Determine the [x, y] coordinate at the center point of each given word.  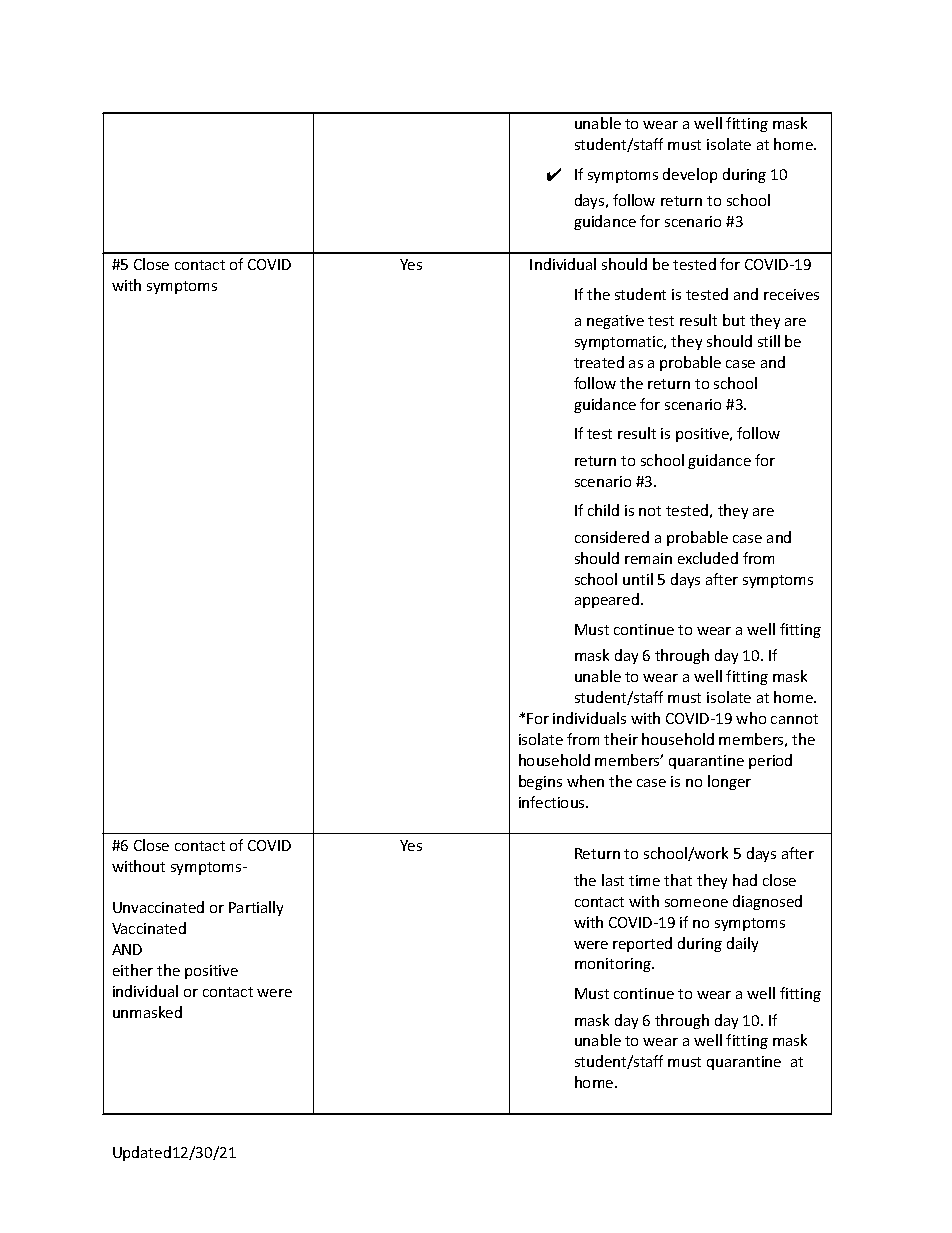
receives [791, 294]
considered [612, 537]
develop [690, 175]
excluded [708, 558]
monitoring [614, 965]
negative [615, 322]
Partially [256, 908]
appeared [607, 600]
